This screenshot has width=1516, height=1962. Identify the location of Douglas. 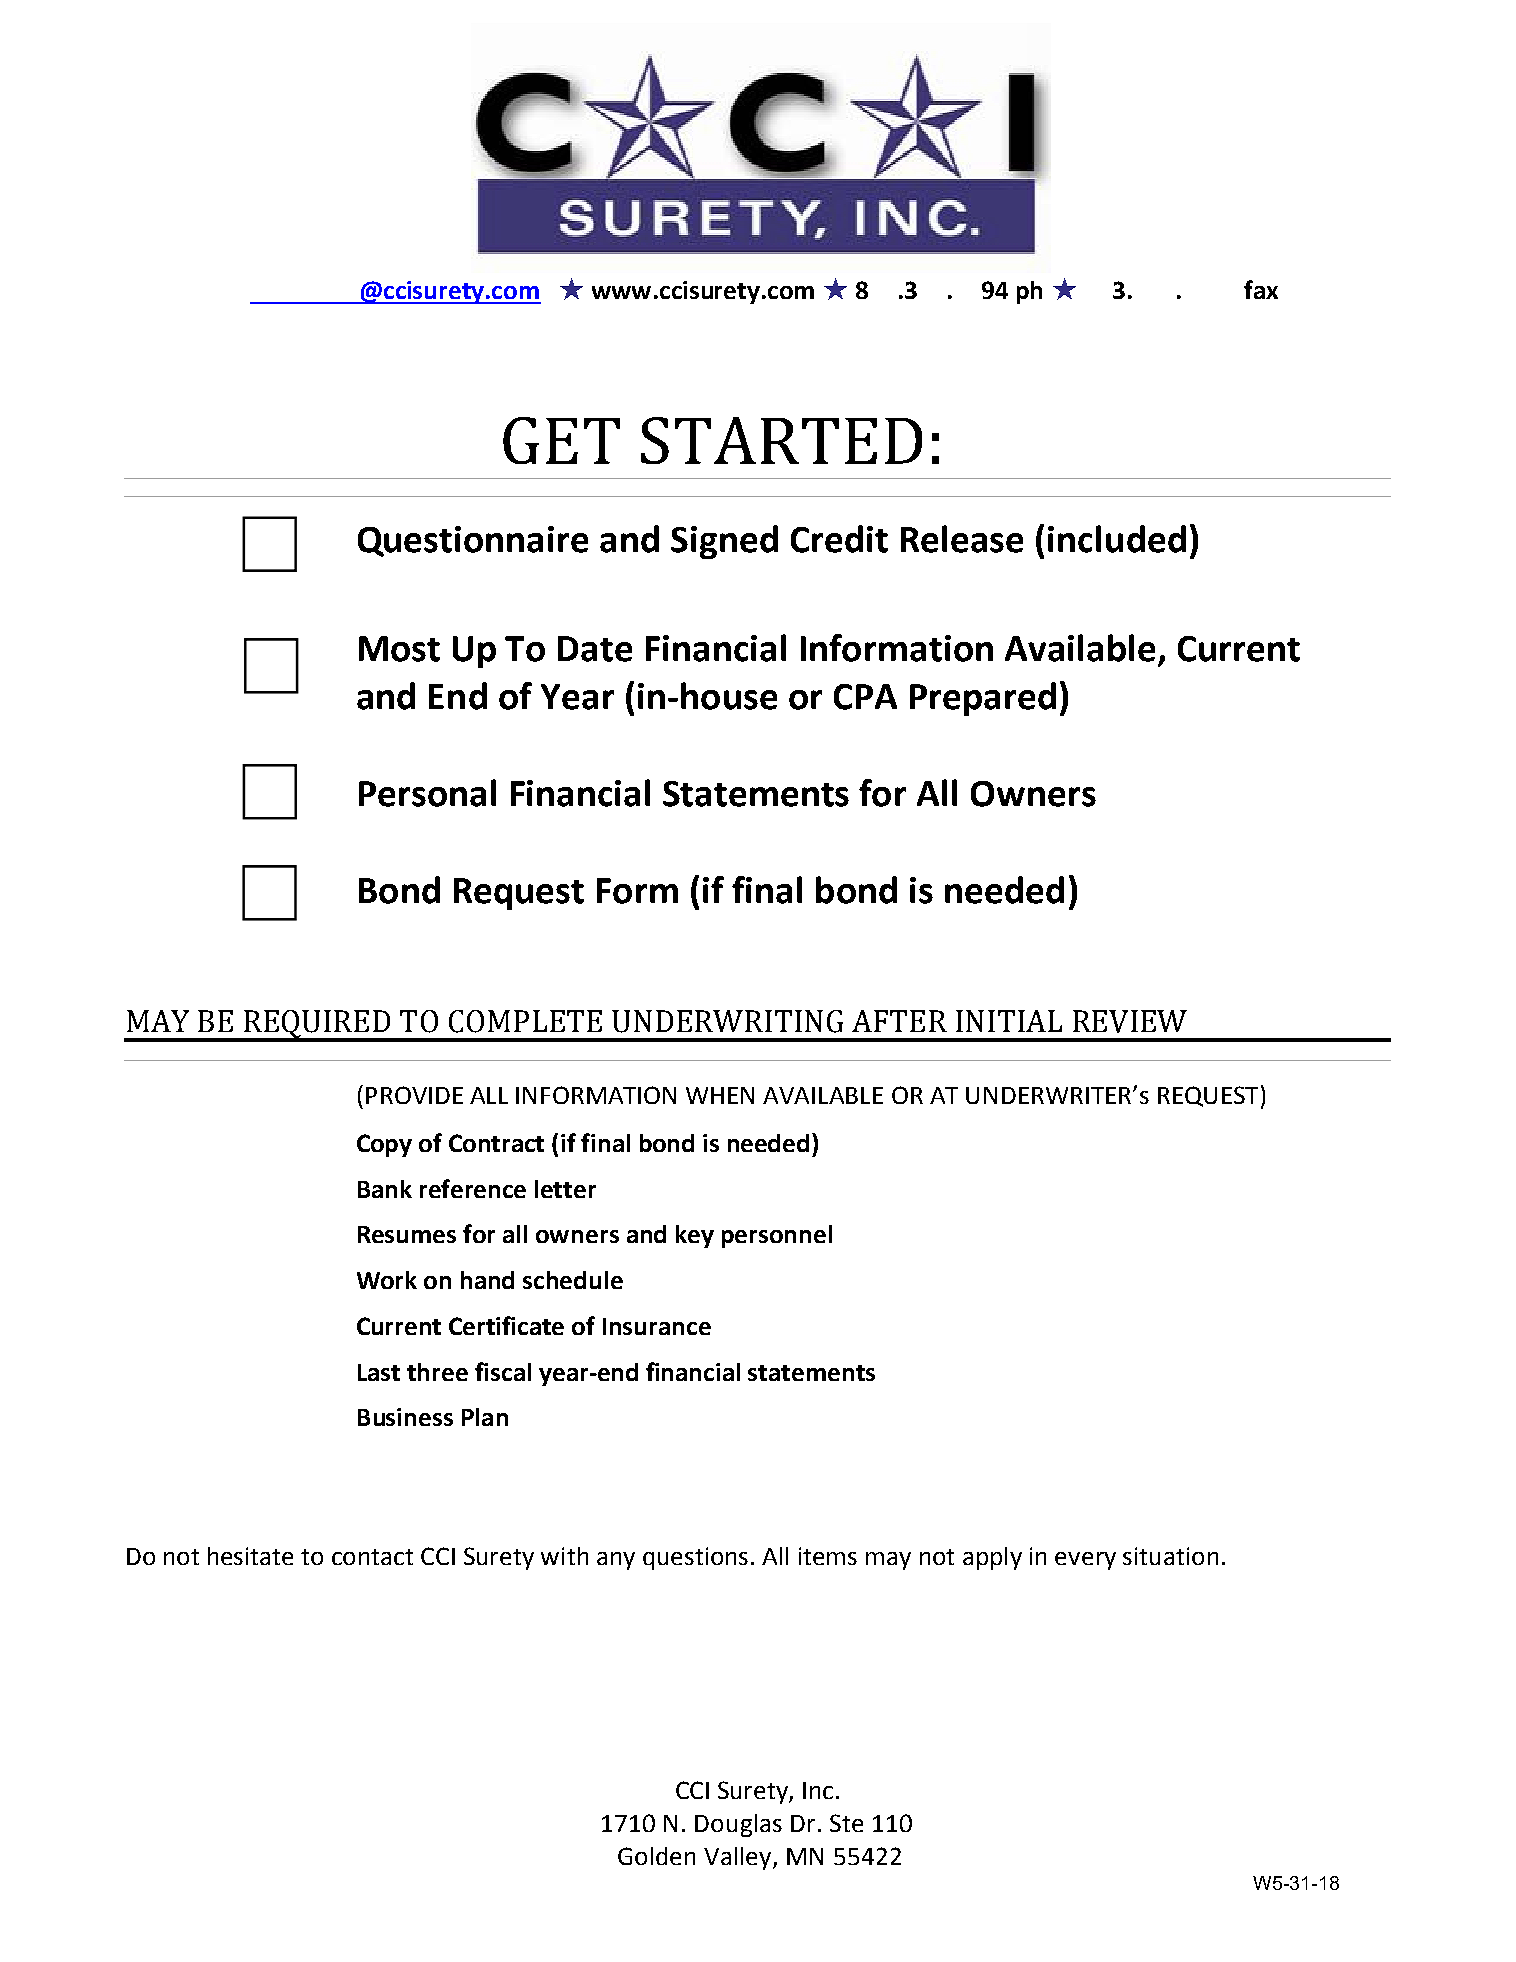
(738, 1825).
